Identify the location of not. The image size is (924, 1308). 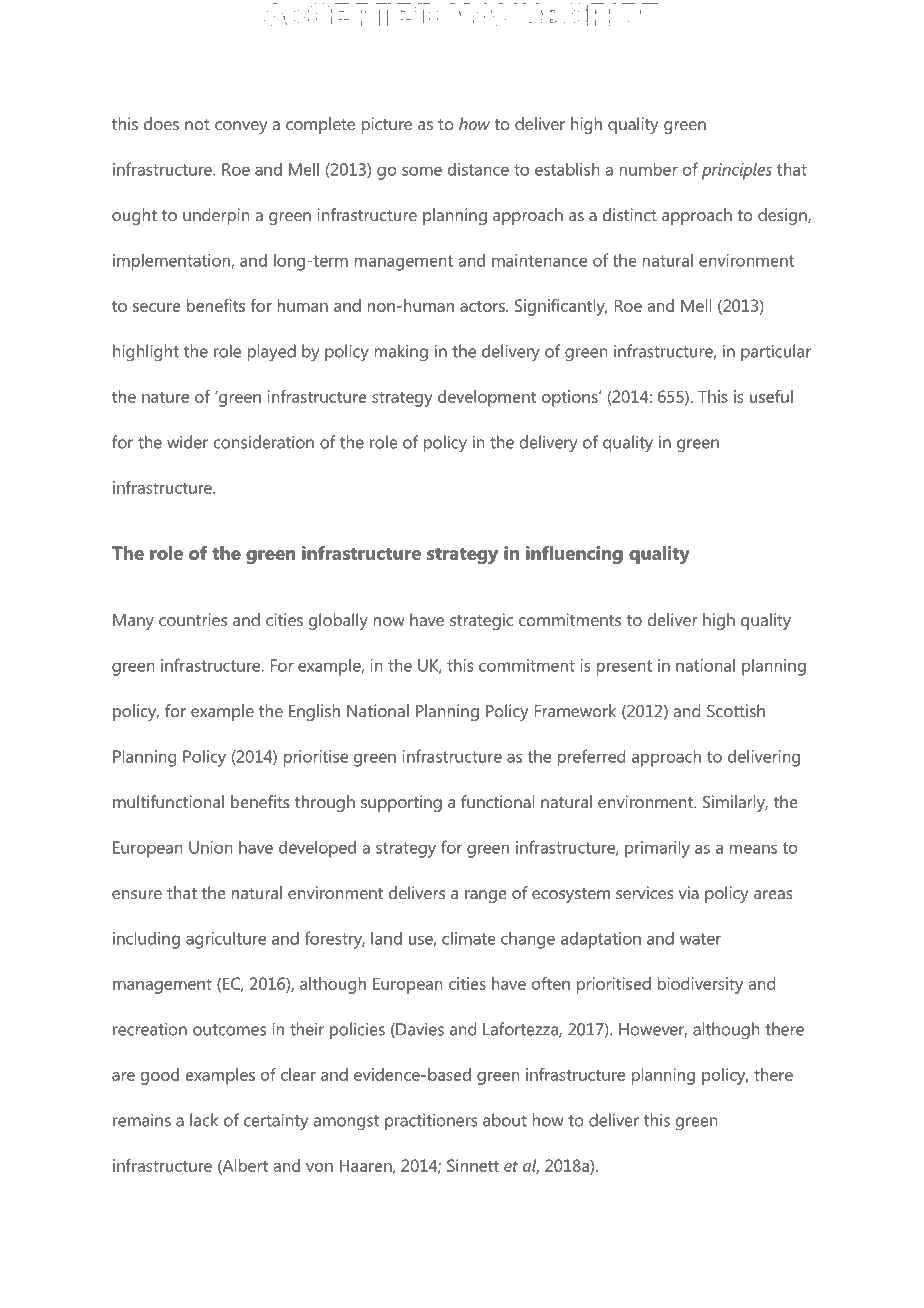
(197, 124).
